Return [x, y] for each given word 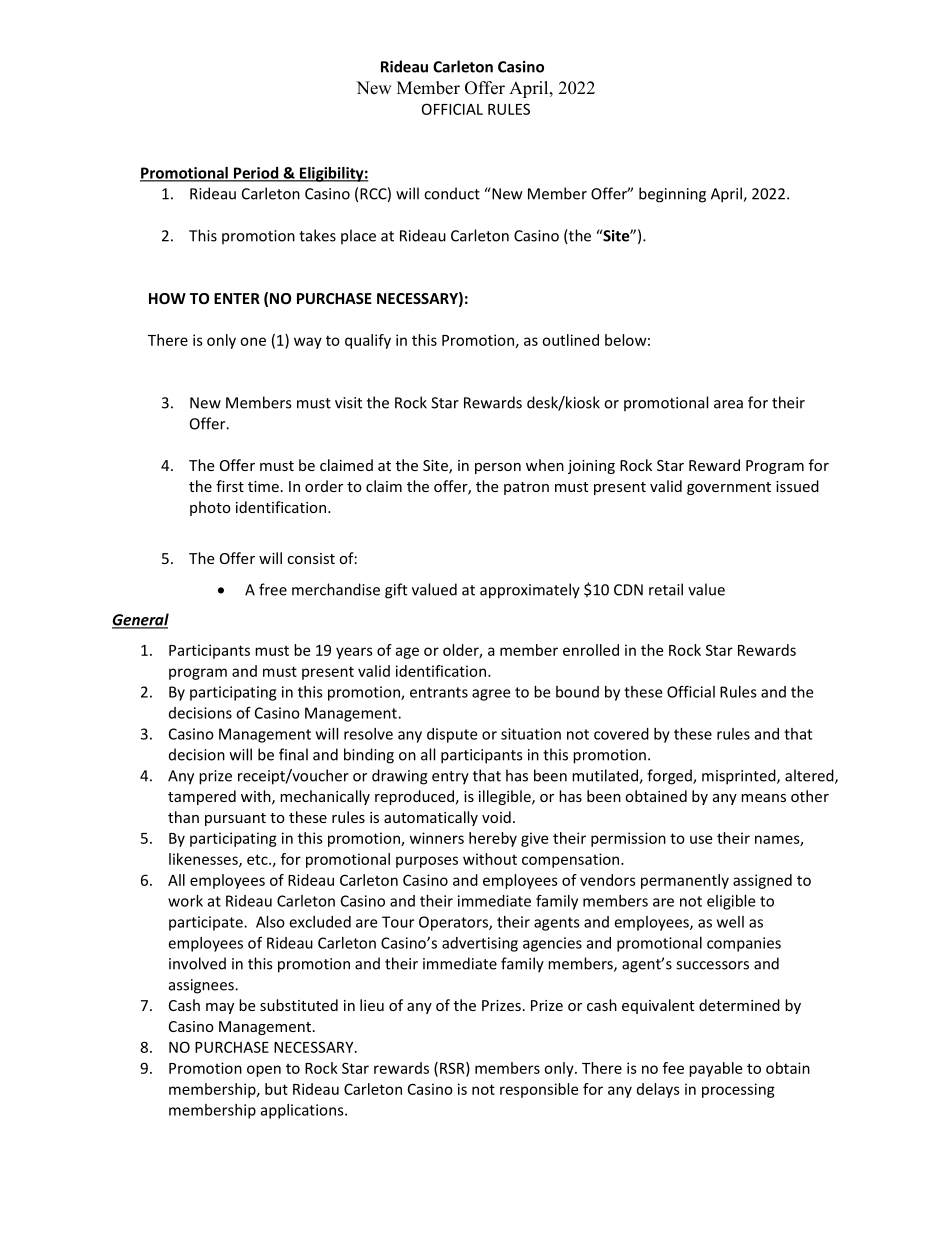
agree [491, 695]
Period [256, 174]
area [728, 404]
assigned [762, 881]
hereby [493, 839]
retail [666, 589]
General [140, 620]
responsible [539, 1090]
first [230, 486]
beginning [672, 195]
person [498, 468]
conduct [452, 193]
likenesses [204, 860]
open [264, 1071]
